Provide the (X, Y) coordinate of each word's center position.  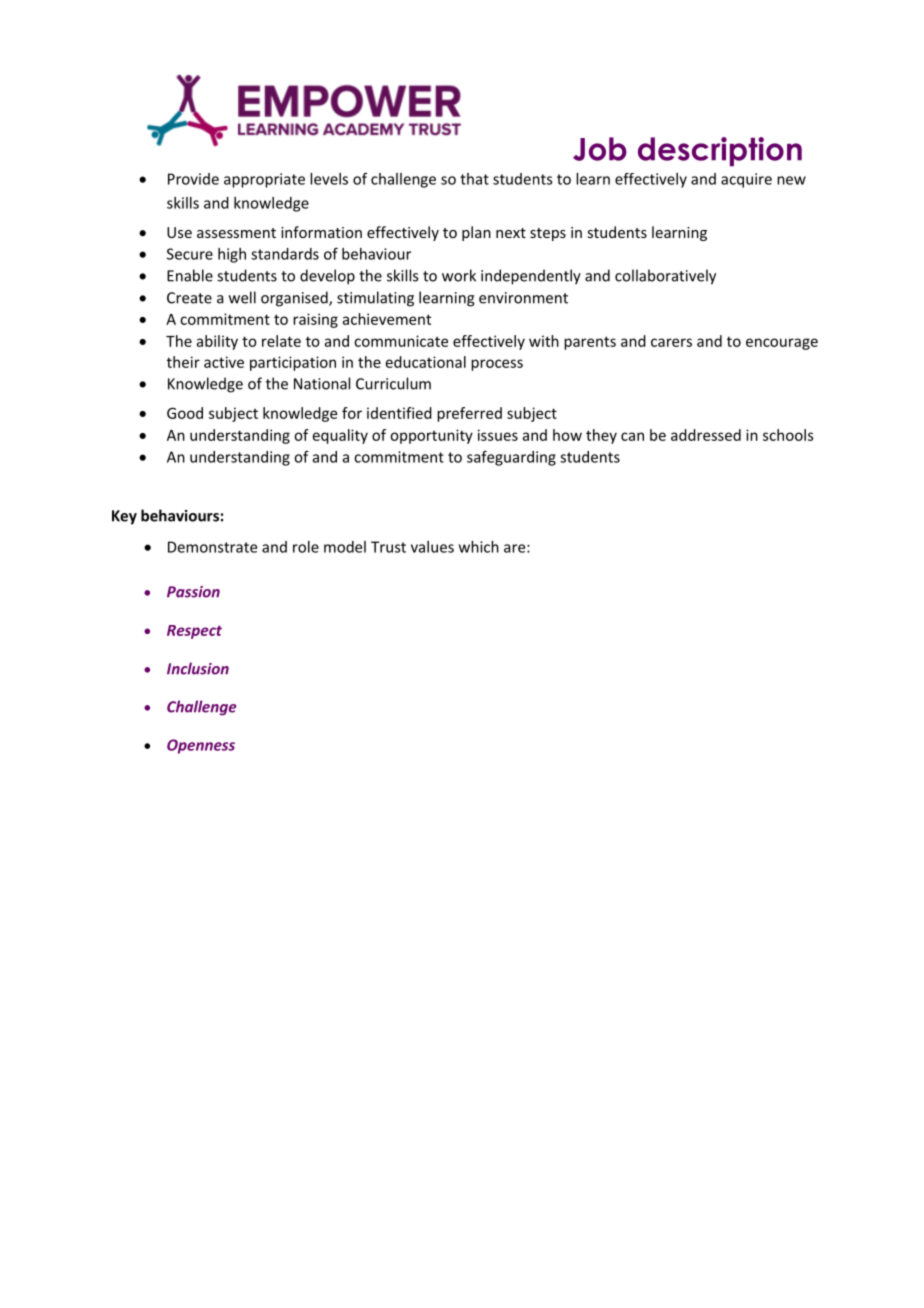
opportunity (431, 436)
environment (523, 298)
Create (189, 298)
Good (185, 413)
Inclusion (198, 668)
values (432, 547)
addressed (706, 435)
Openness (201, 746)
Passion (193, 592)
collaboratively (665, 277)
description (720, 152)
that (474, 179)
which (479, 547)
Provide (193, 179)
